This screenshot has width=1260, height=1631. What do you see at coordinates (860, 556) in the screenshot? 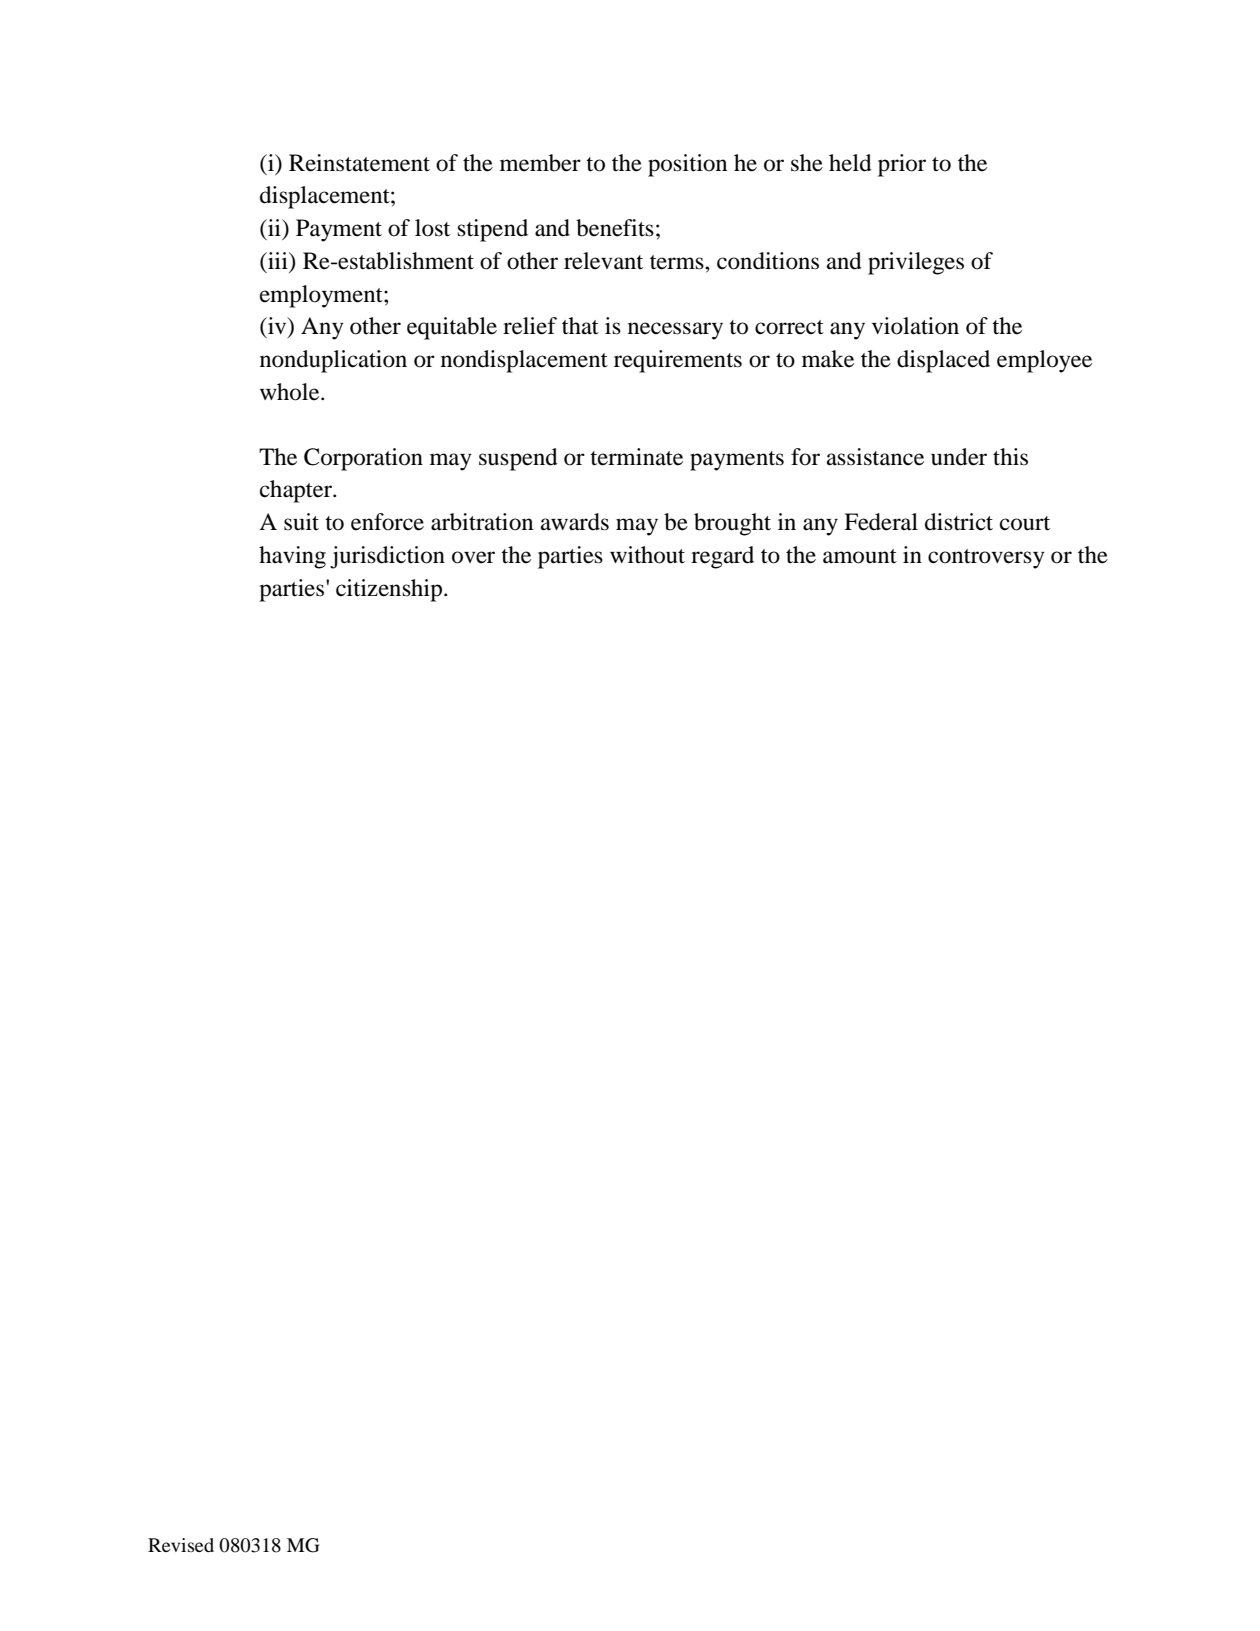
I see `amount` at bounding box center [860, 556].
